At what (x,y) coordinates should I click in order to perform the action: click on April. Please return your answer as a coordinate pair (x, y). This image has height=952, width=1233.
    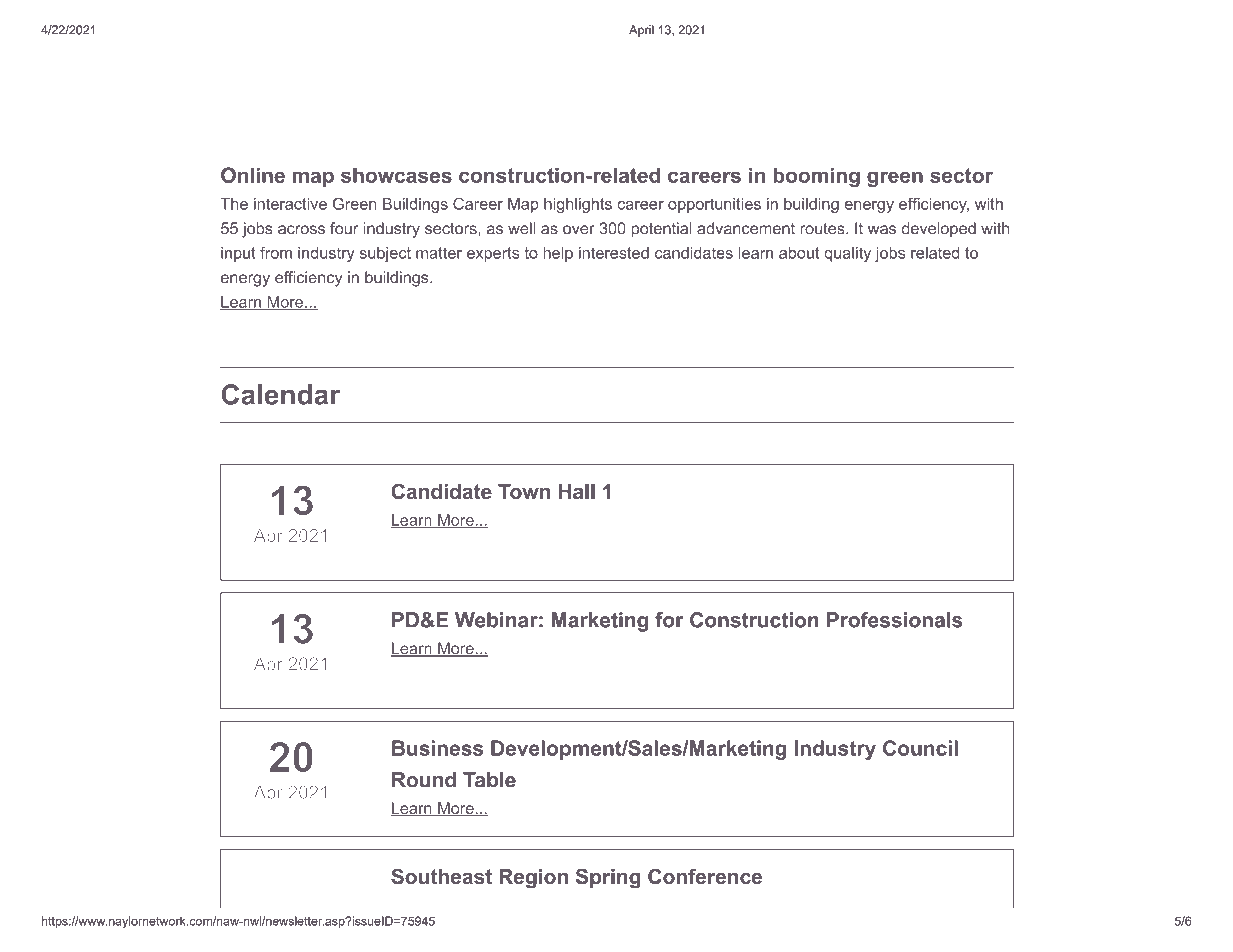
    Looking at the image, I should click on (641, 31).
